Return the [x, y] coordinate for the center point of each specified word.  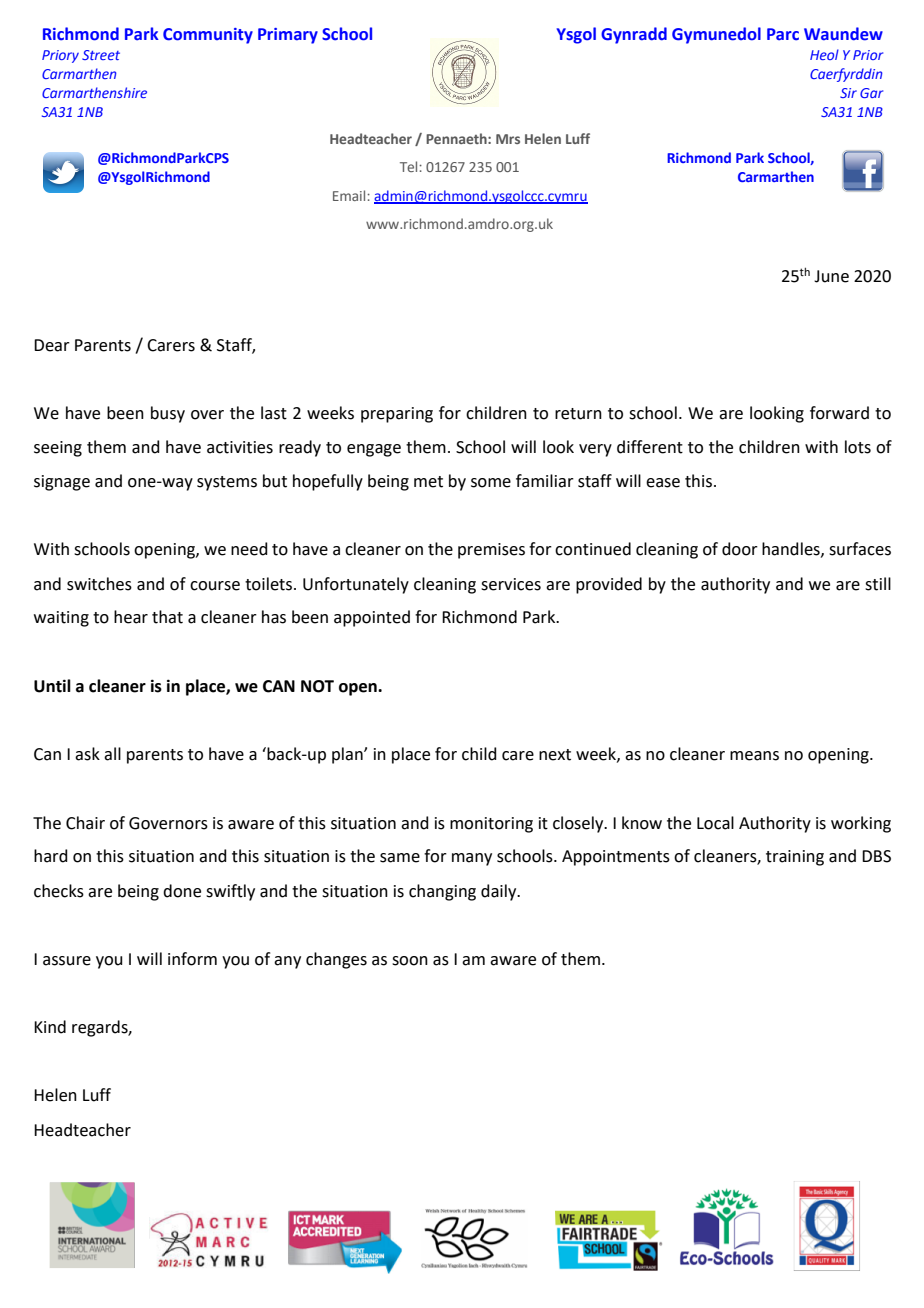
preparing [397, 415]
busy [168, 414]
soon [410, 961]
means [754, 756]
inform [192, 959]
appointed [372, 618]
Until [52, 686]
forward [839, 413]
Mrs [508, 139]
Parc [783, 34]
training [795, 858]
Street [101, 55]
